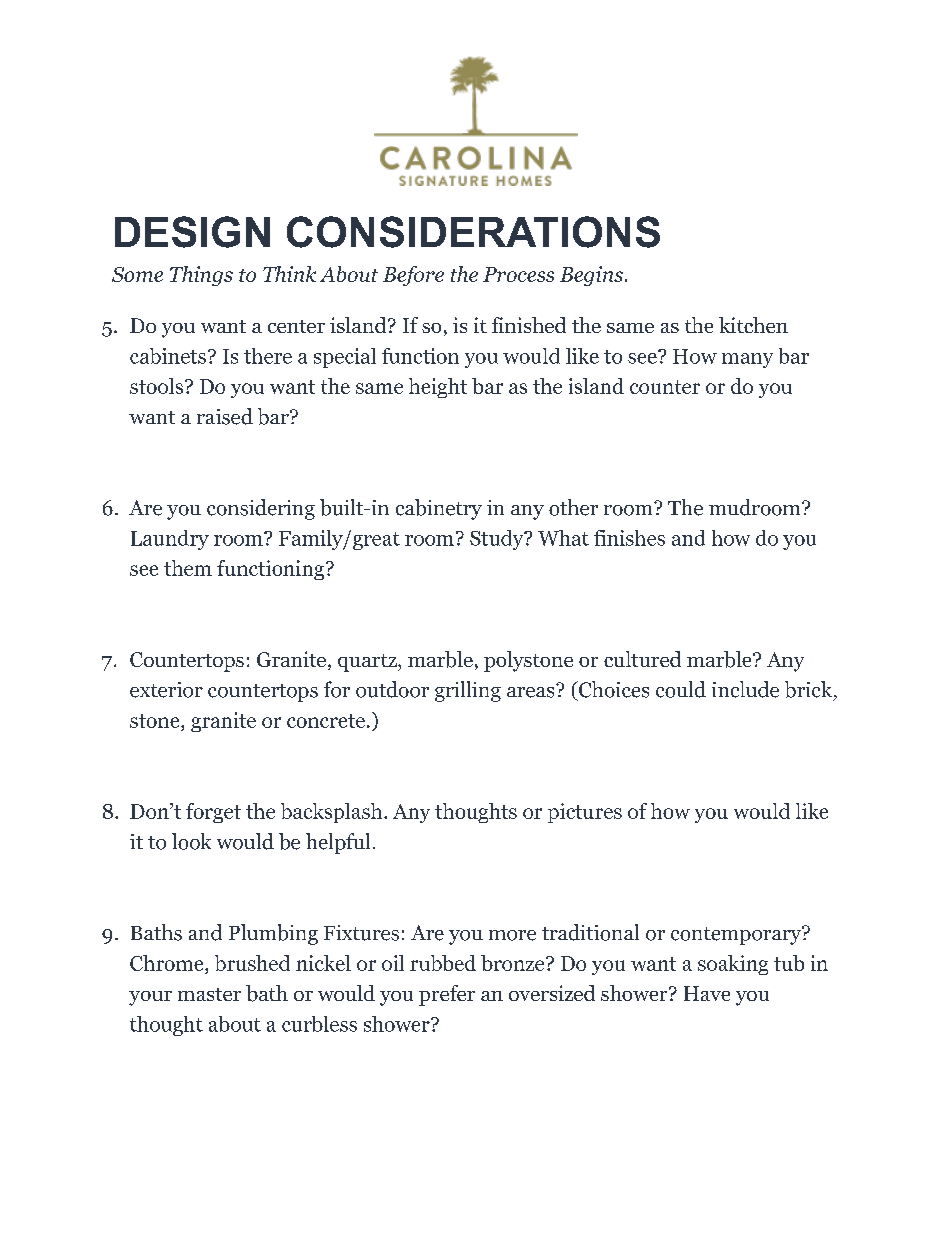 Image resolution: width=952 pixels, height=1233 pixels. Describe the element at coordinates (201, 276) in the document. I see `Things` at that location.
